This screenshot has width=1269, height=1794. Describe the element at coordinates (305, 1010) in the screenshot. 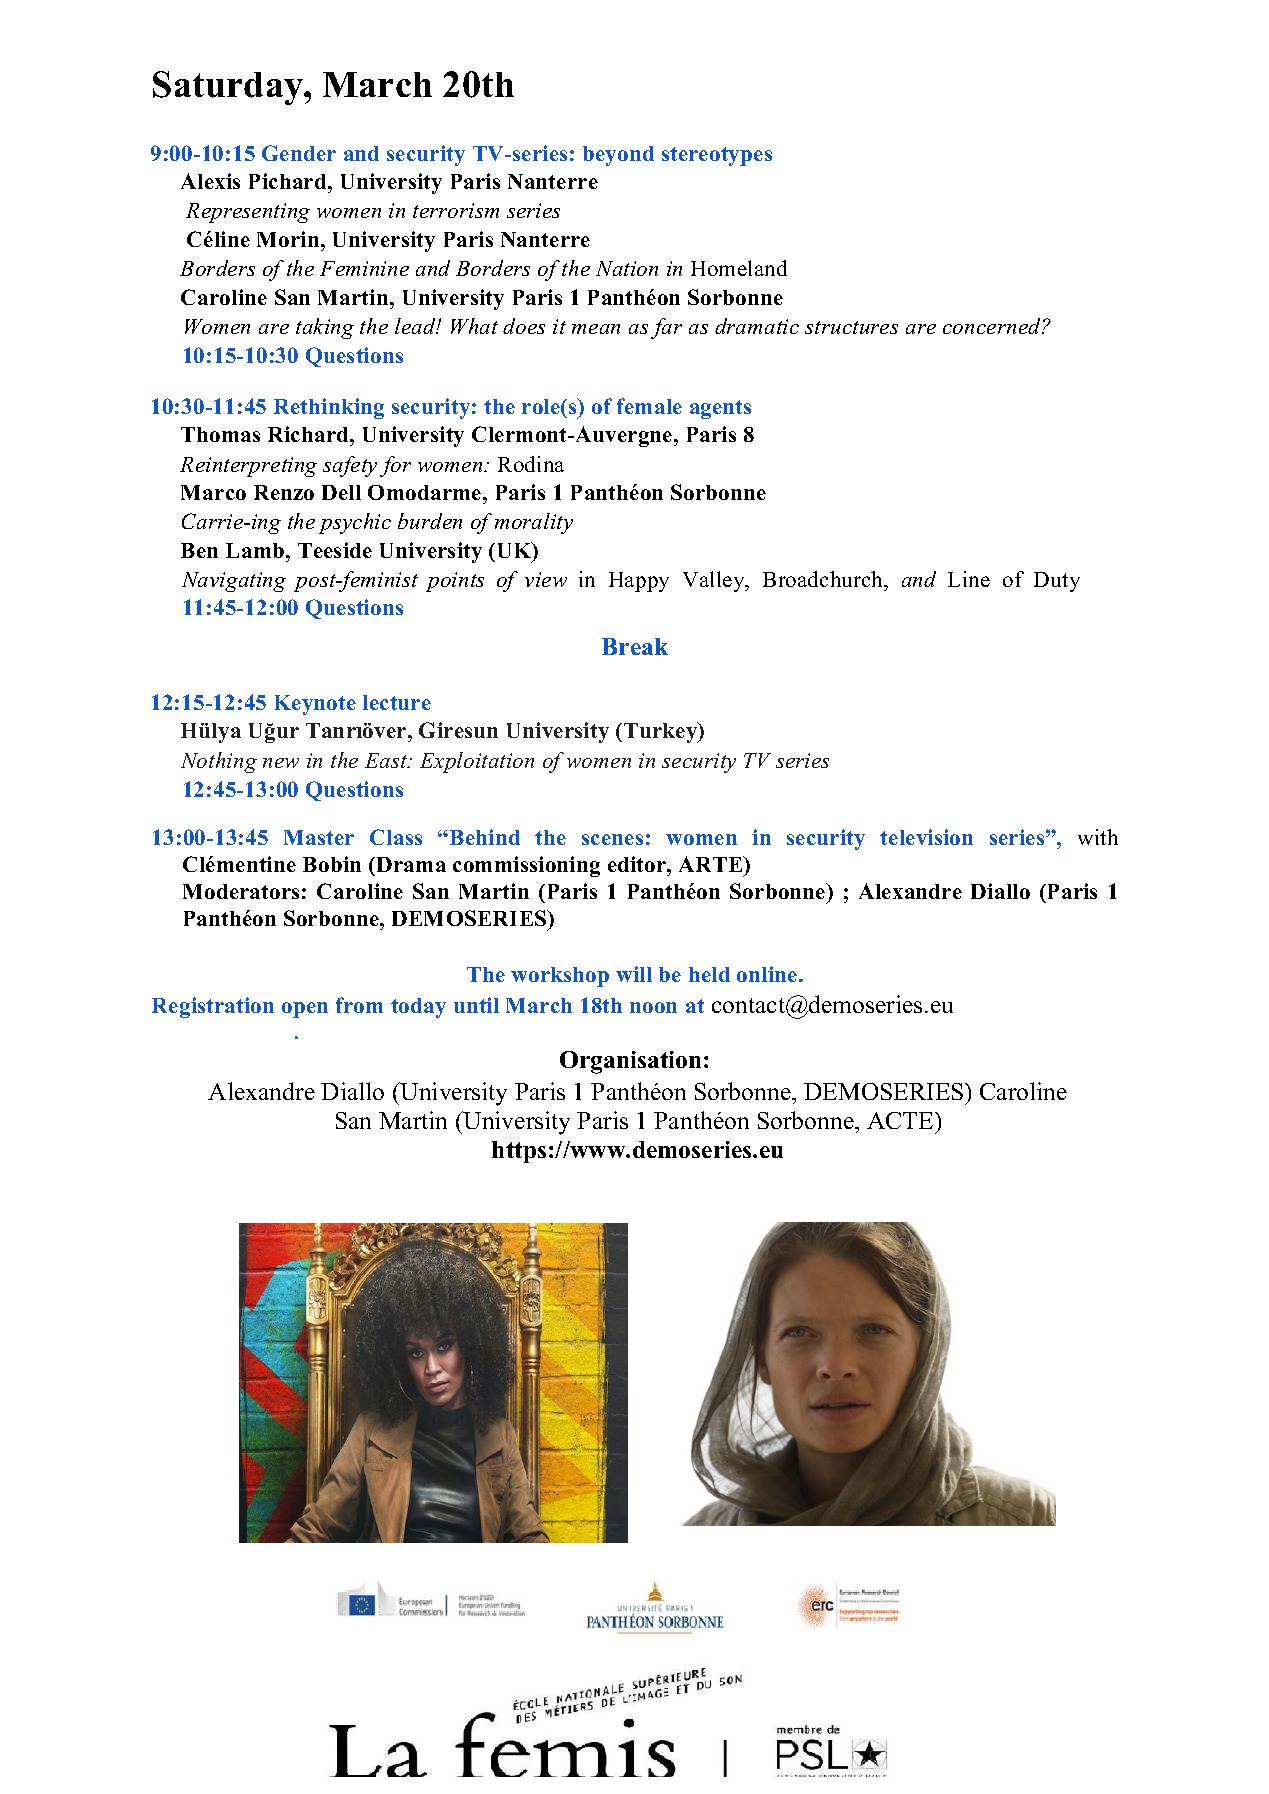

I see `open` at that location.
